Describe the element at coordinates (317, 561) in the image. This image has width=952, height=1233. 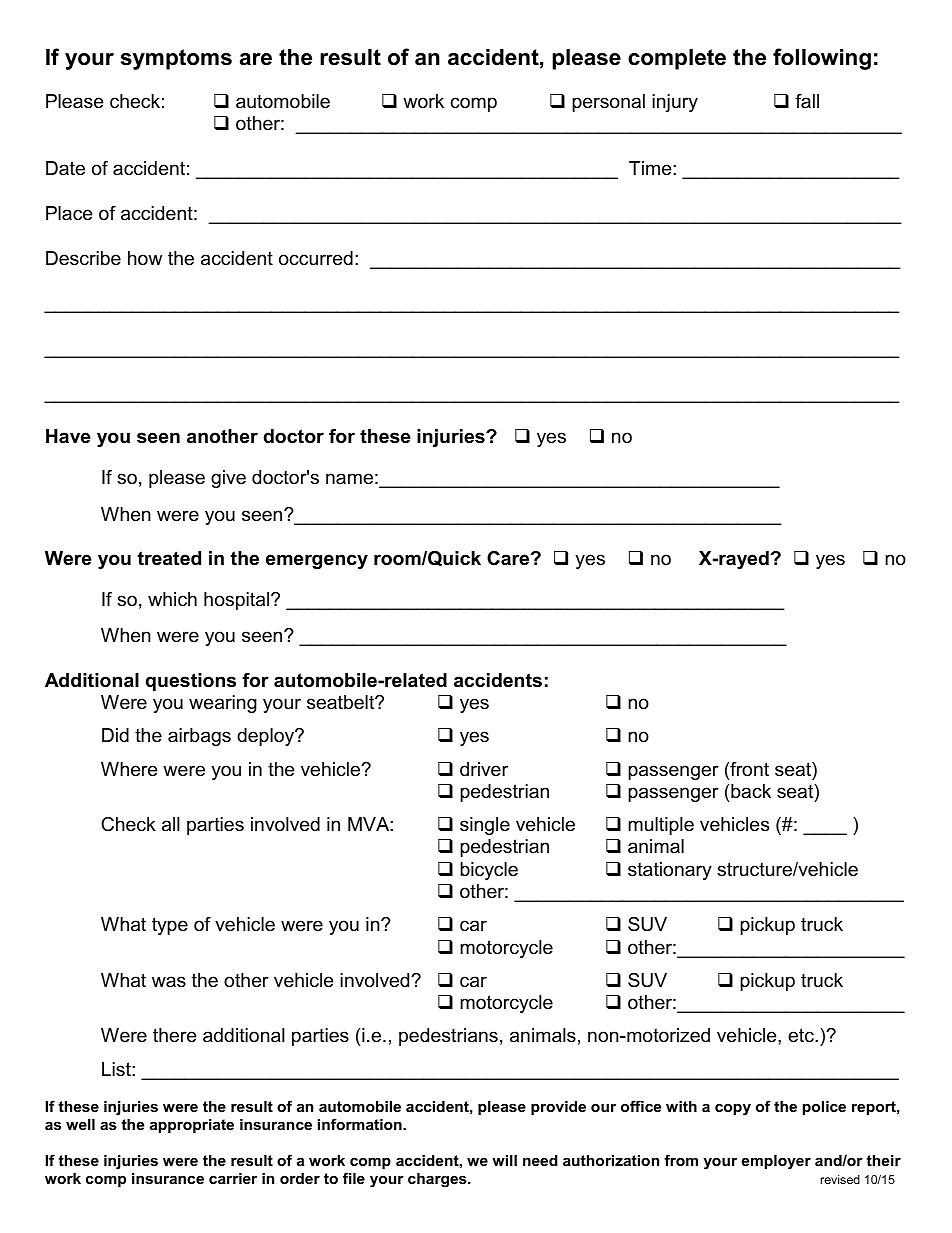
I see `emergency` at that location.
